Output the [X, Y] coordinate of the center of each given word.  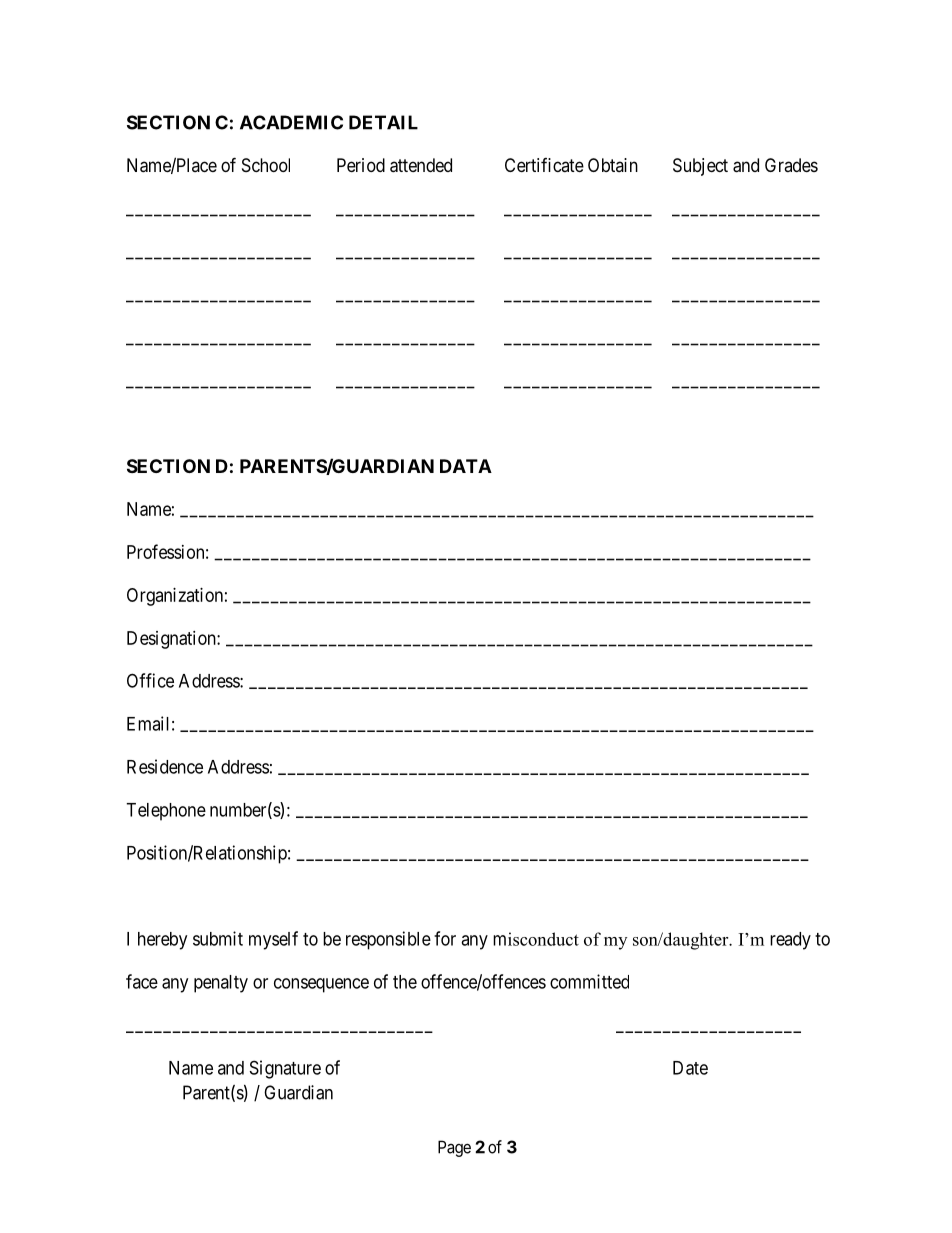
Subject [700, 167]
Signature [285, 1069]
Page [454, 1148]
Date [690, 1068]
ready [790, 941]
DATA [466, 466]
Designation [172, 640]
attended [421, 165]
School [266, 165]
